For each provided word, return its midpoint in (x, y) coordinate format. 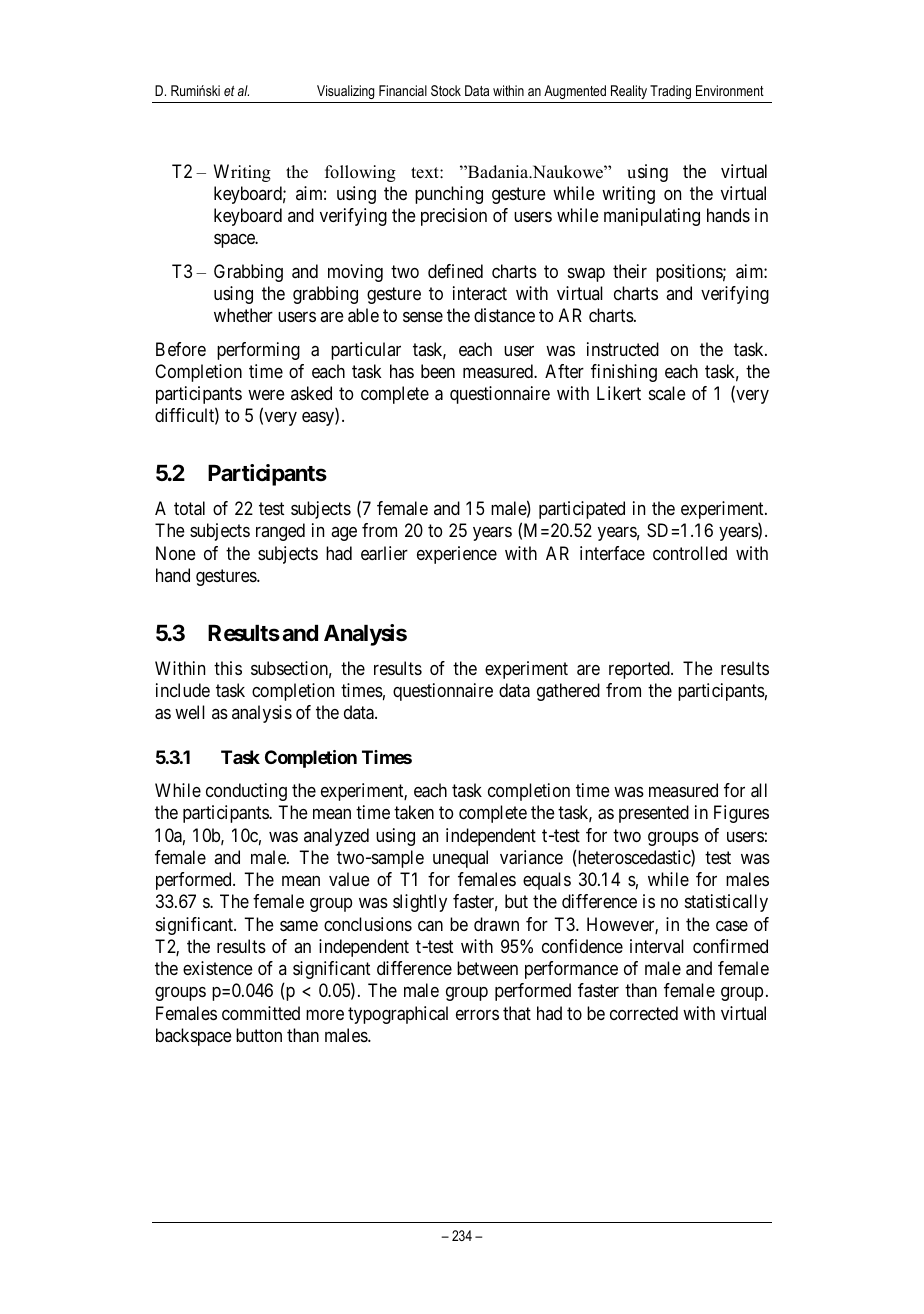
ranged (280, 532)
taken (414, 812)
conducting (246, 792)
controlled (690, 553)
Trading (670, 92)
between (487, 968)
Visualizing (345, 92)
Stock (446, 90)
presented (654, 814)
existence (218, 968)
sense (423, 317)
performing (258, 351)
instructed (623, 349)
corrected (644, 1013)
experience (457, 555)
